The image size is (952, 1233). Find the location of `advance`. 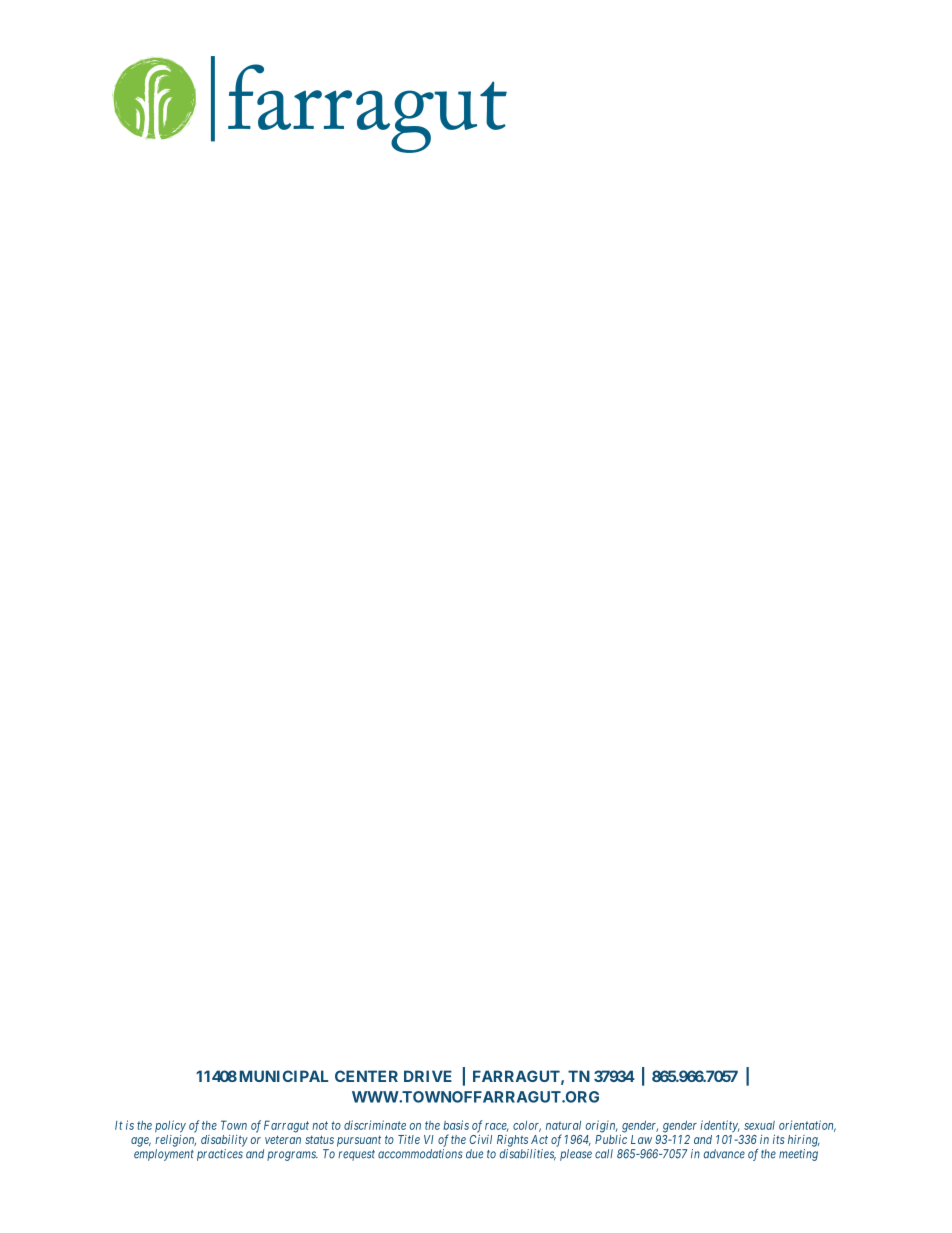

advance is located at coordinates (724, 1154).
